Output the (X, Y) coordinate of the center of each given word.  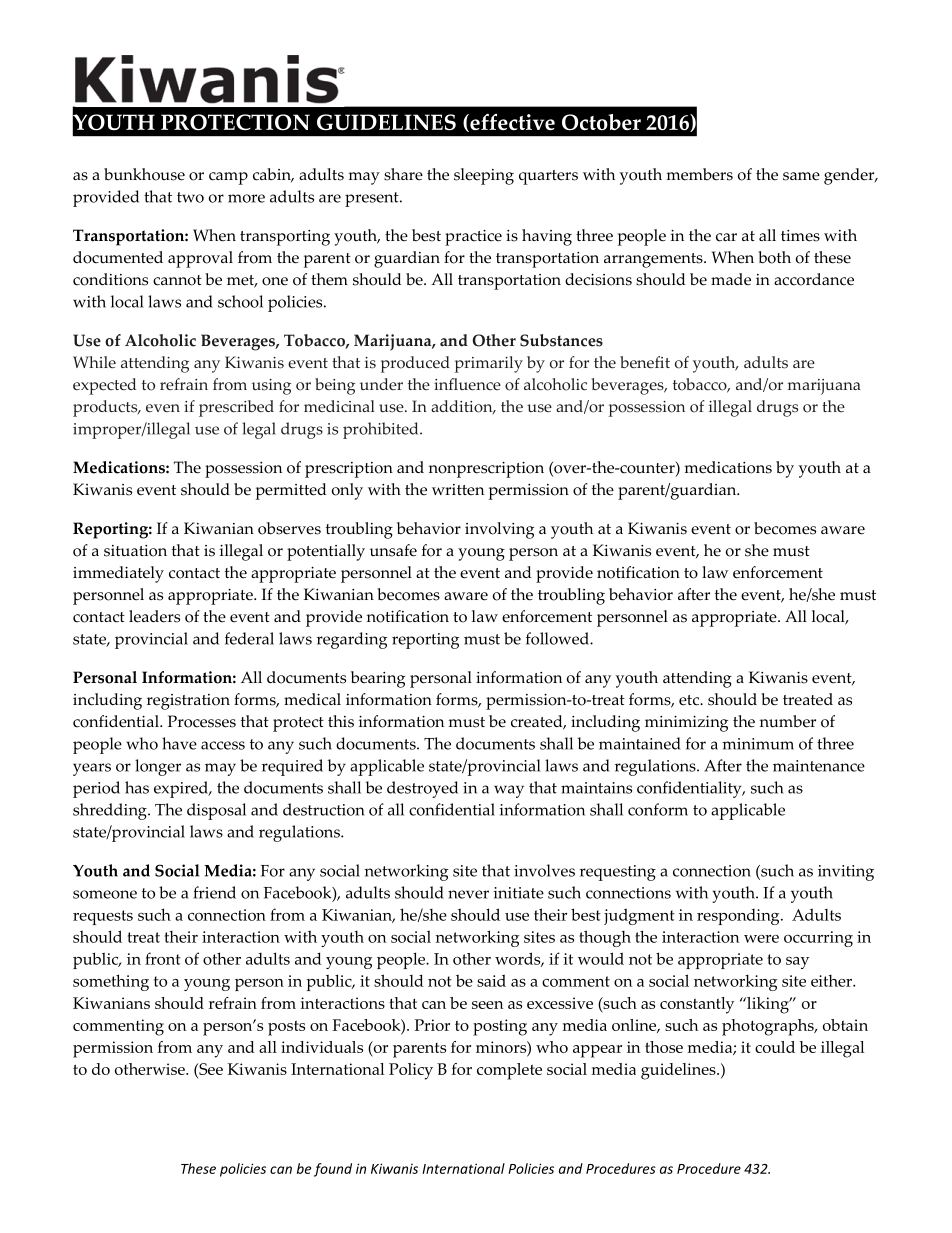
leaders (154, 616)
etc (690, 700)
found (333, 1170)
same (801, 176)
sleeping (484, 176)
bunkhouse (144, 174)
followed (558, 638)
